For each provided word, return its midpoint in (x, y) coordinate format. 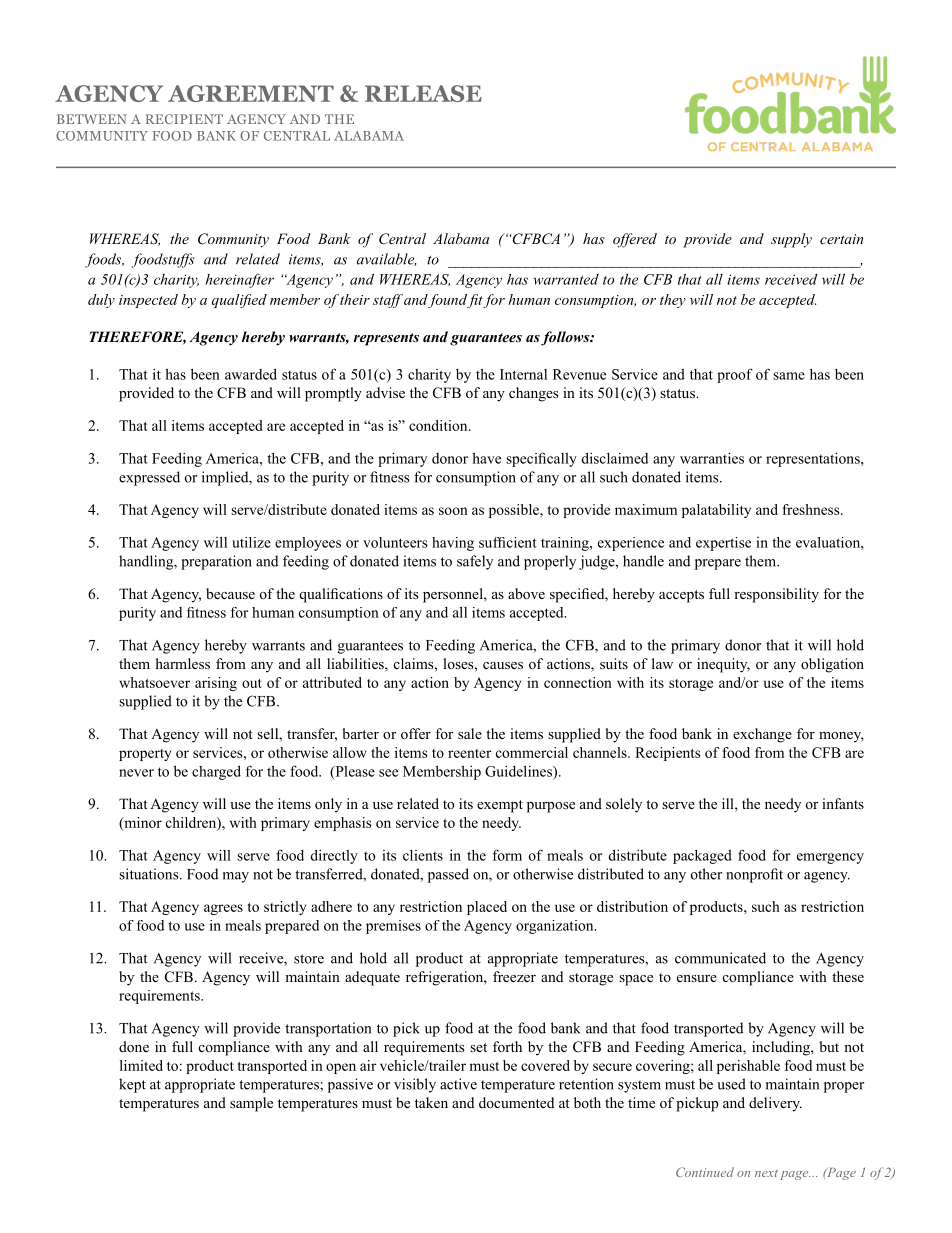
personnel (454, 595)
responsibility (776, 595)
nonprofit (754, 875)
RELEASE (423, 93)
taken (431, 1102)
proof (735, 375)
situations (150, 874)
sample (251, 1104)
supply (791, 240)
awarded (251, 374)
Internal (523, 374)
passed (448, 875)
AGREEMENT (251, 93)
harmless (183, 663)
